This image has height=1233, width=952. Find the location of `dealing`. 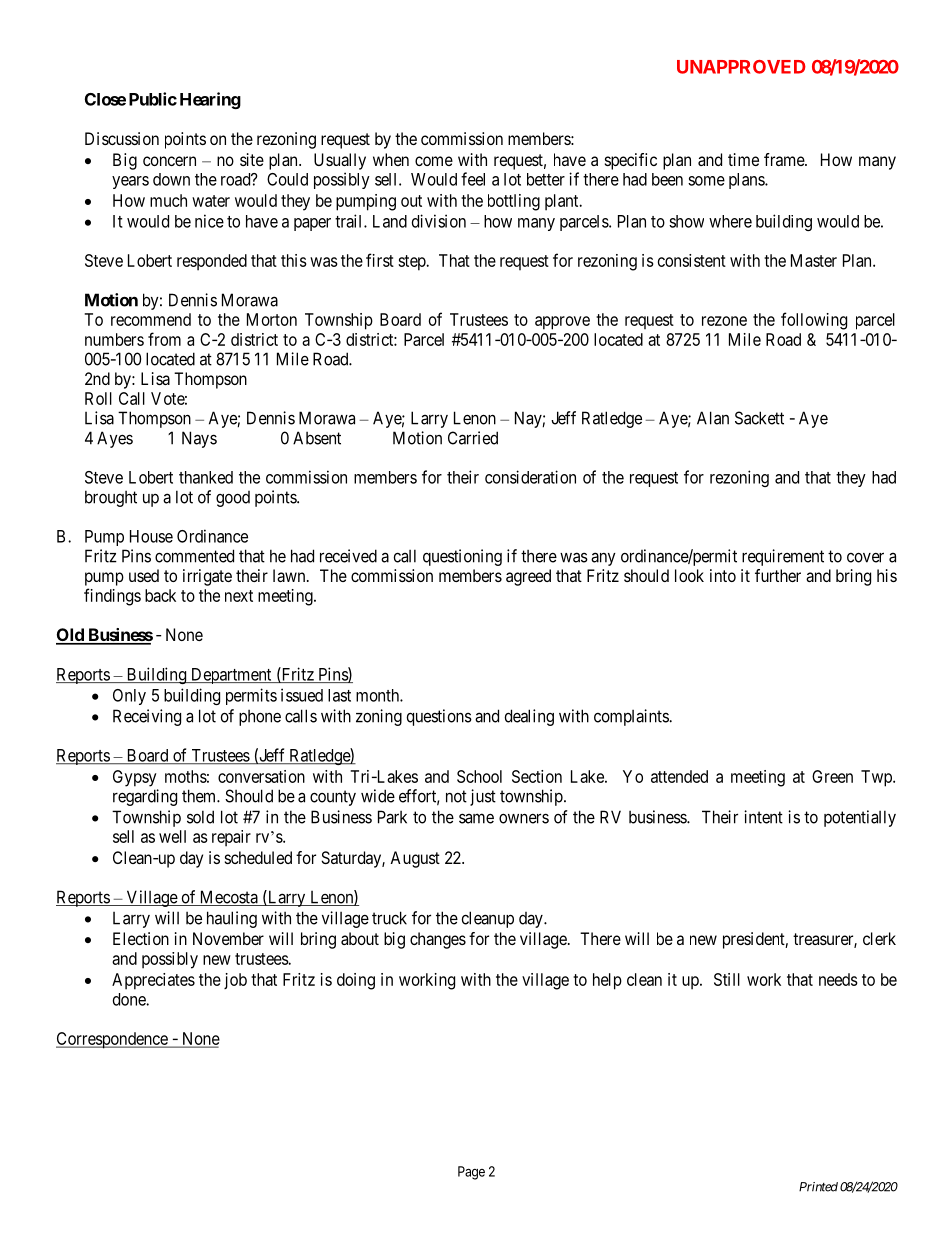

dealing is located at coordinates (529, 717).
